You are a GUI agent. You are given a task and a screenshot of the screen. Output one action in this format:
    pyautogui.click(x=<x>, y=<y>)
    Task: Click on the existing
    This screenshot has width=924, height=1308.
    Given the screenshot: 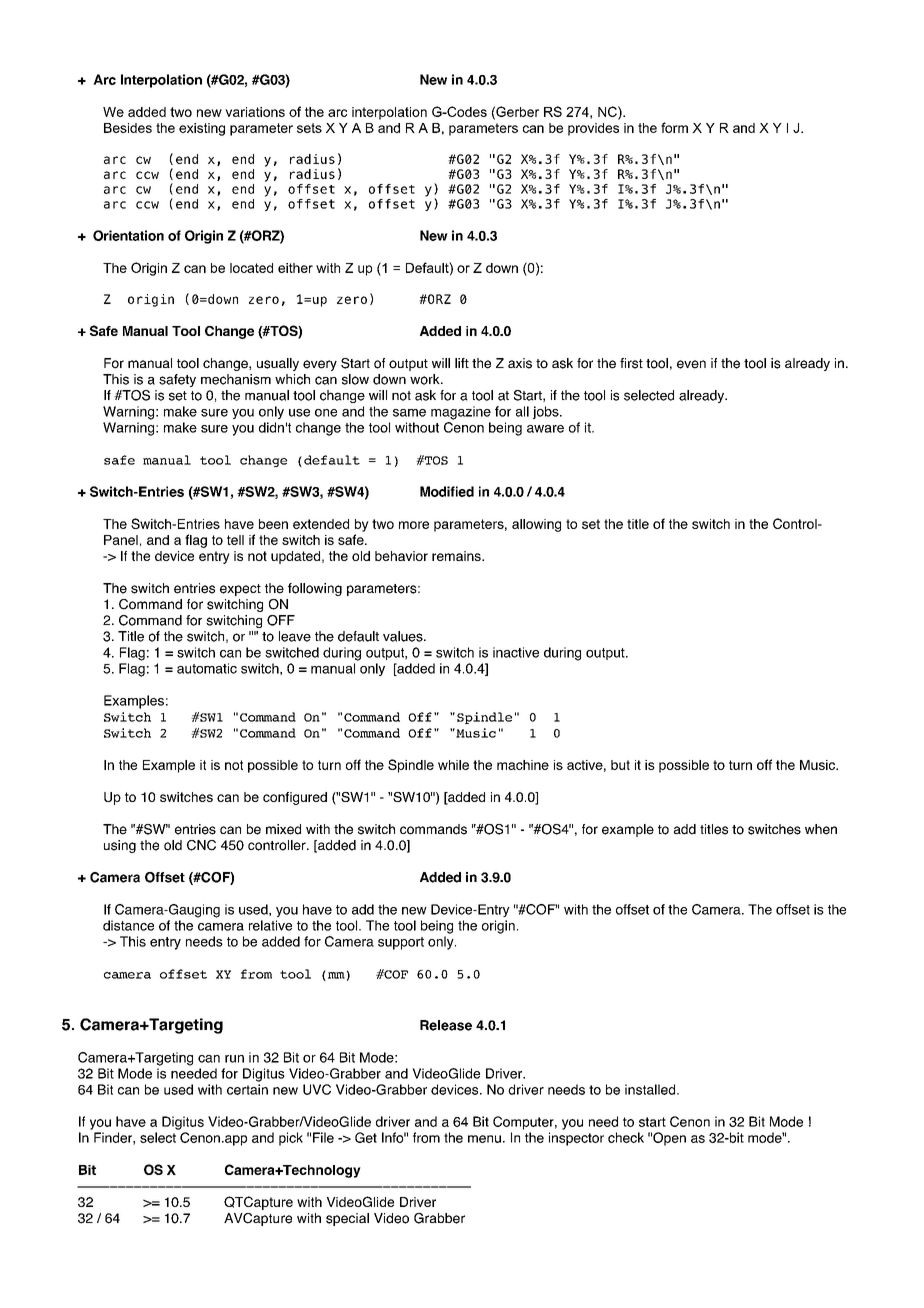 What is the action you would take?
    pyautogui.click(x=202, y=129)
